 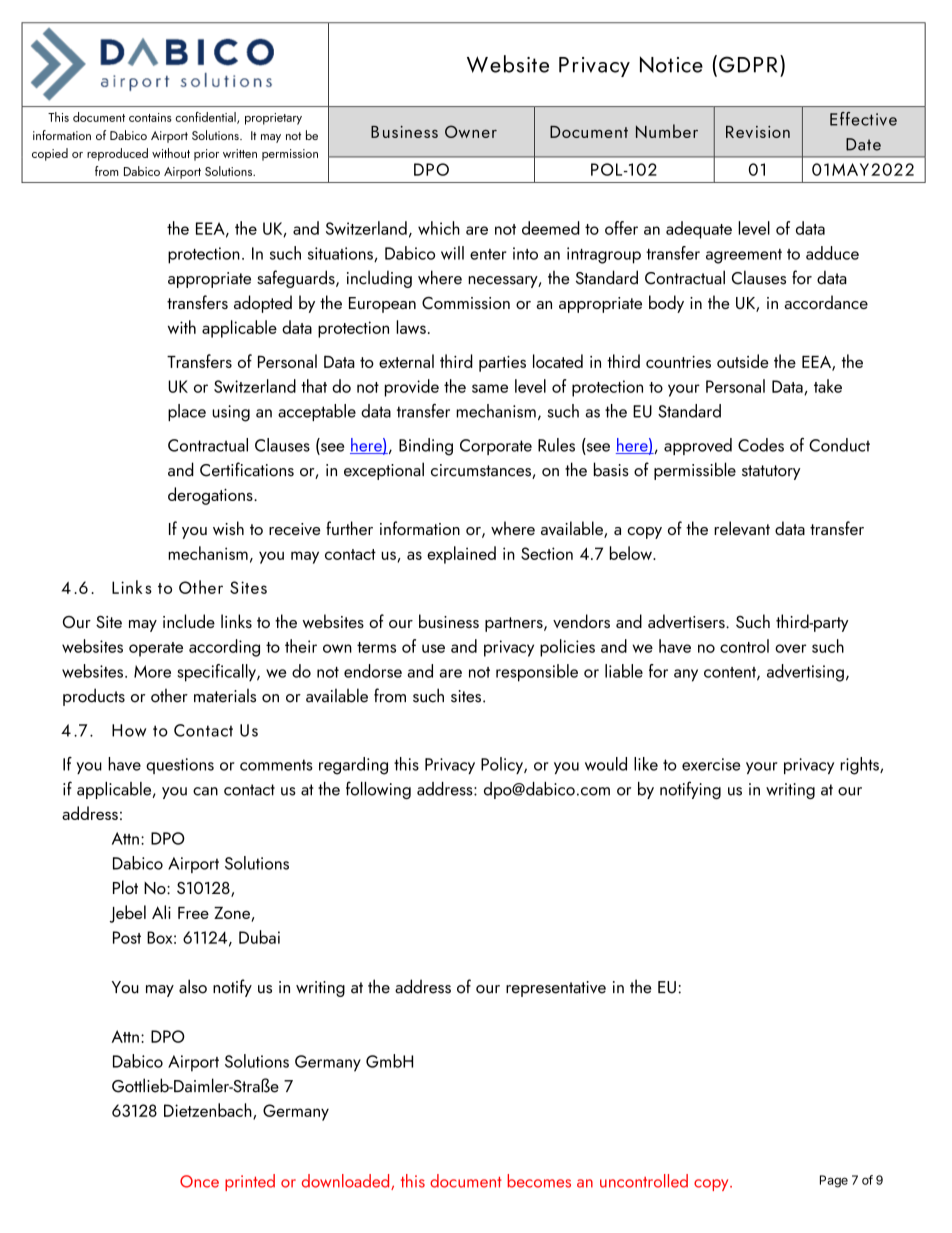 What do you see at coordinates (711, 764) in the document?
I see `exercise` at bounding box center [711, 764].
